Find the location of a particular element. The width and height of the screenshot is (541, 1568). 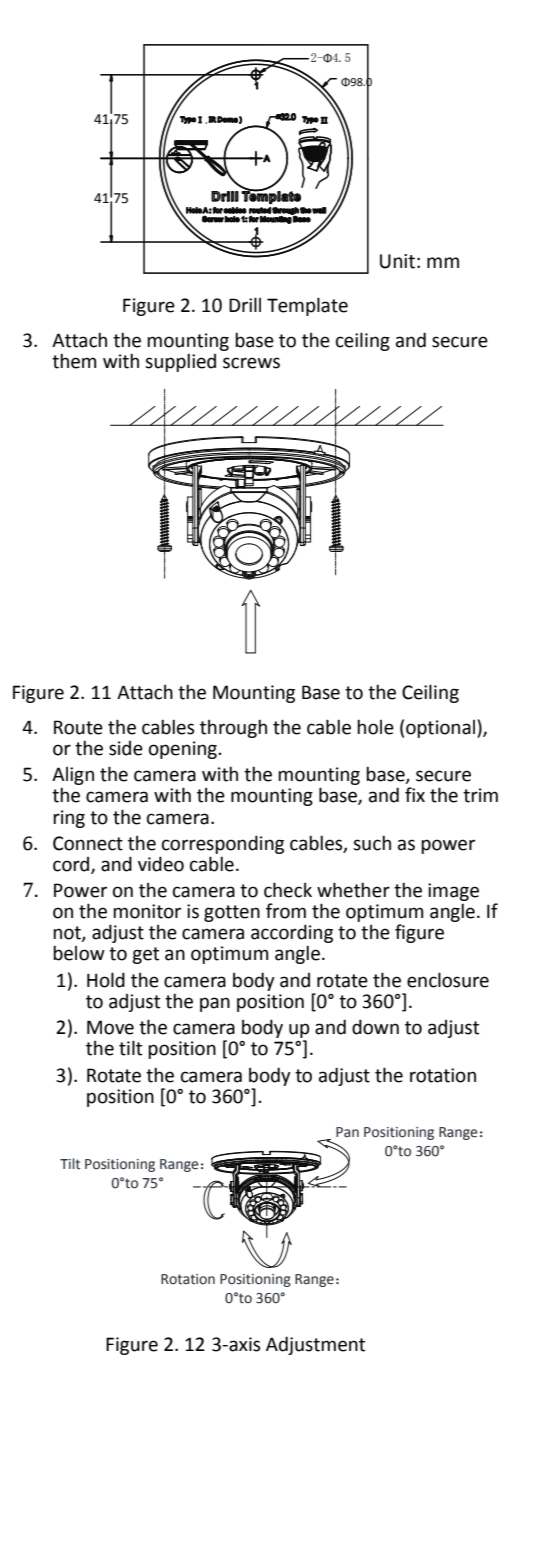

supplied is located at coordinates (180, 362).
